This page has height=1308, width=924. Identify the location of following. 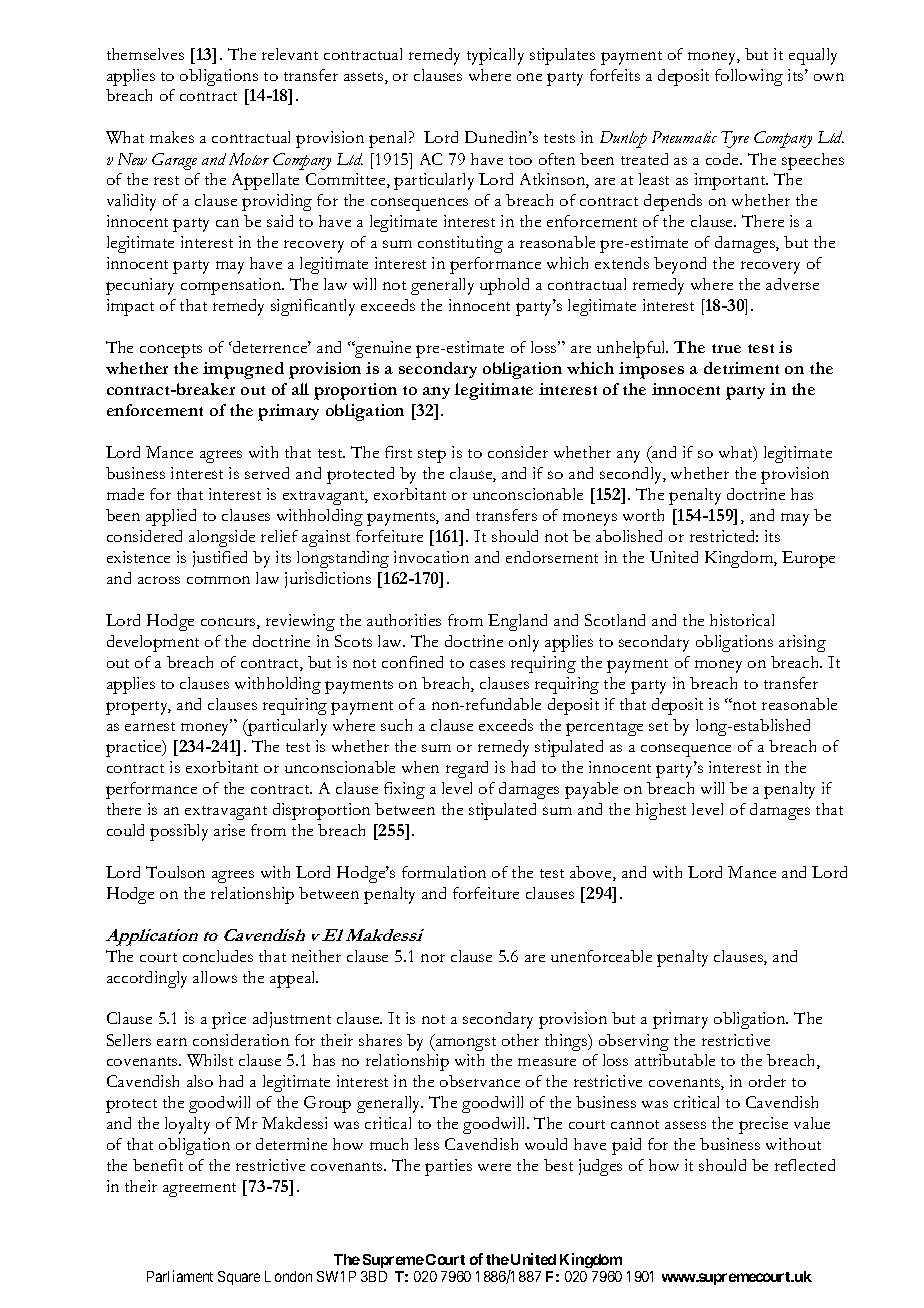
(749, 77).
